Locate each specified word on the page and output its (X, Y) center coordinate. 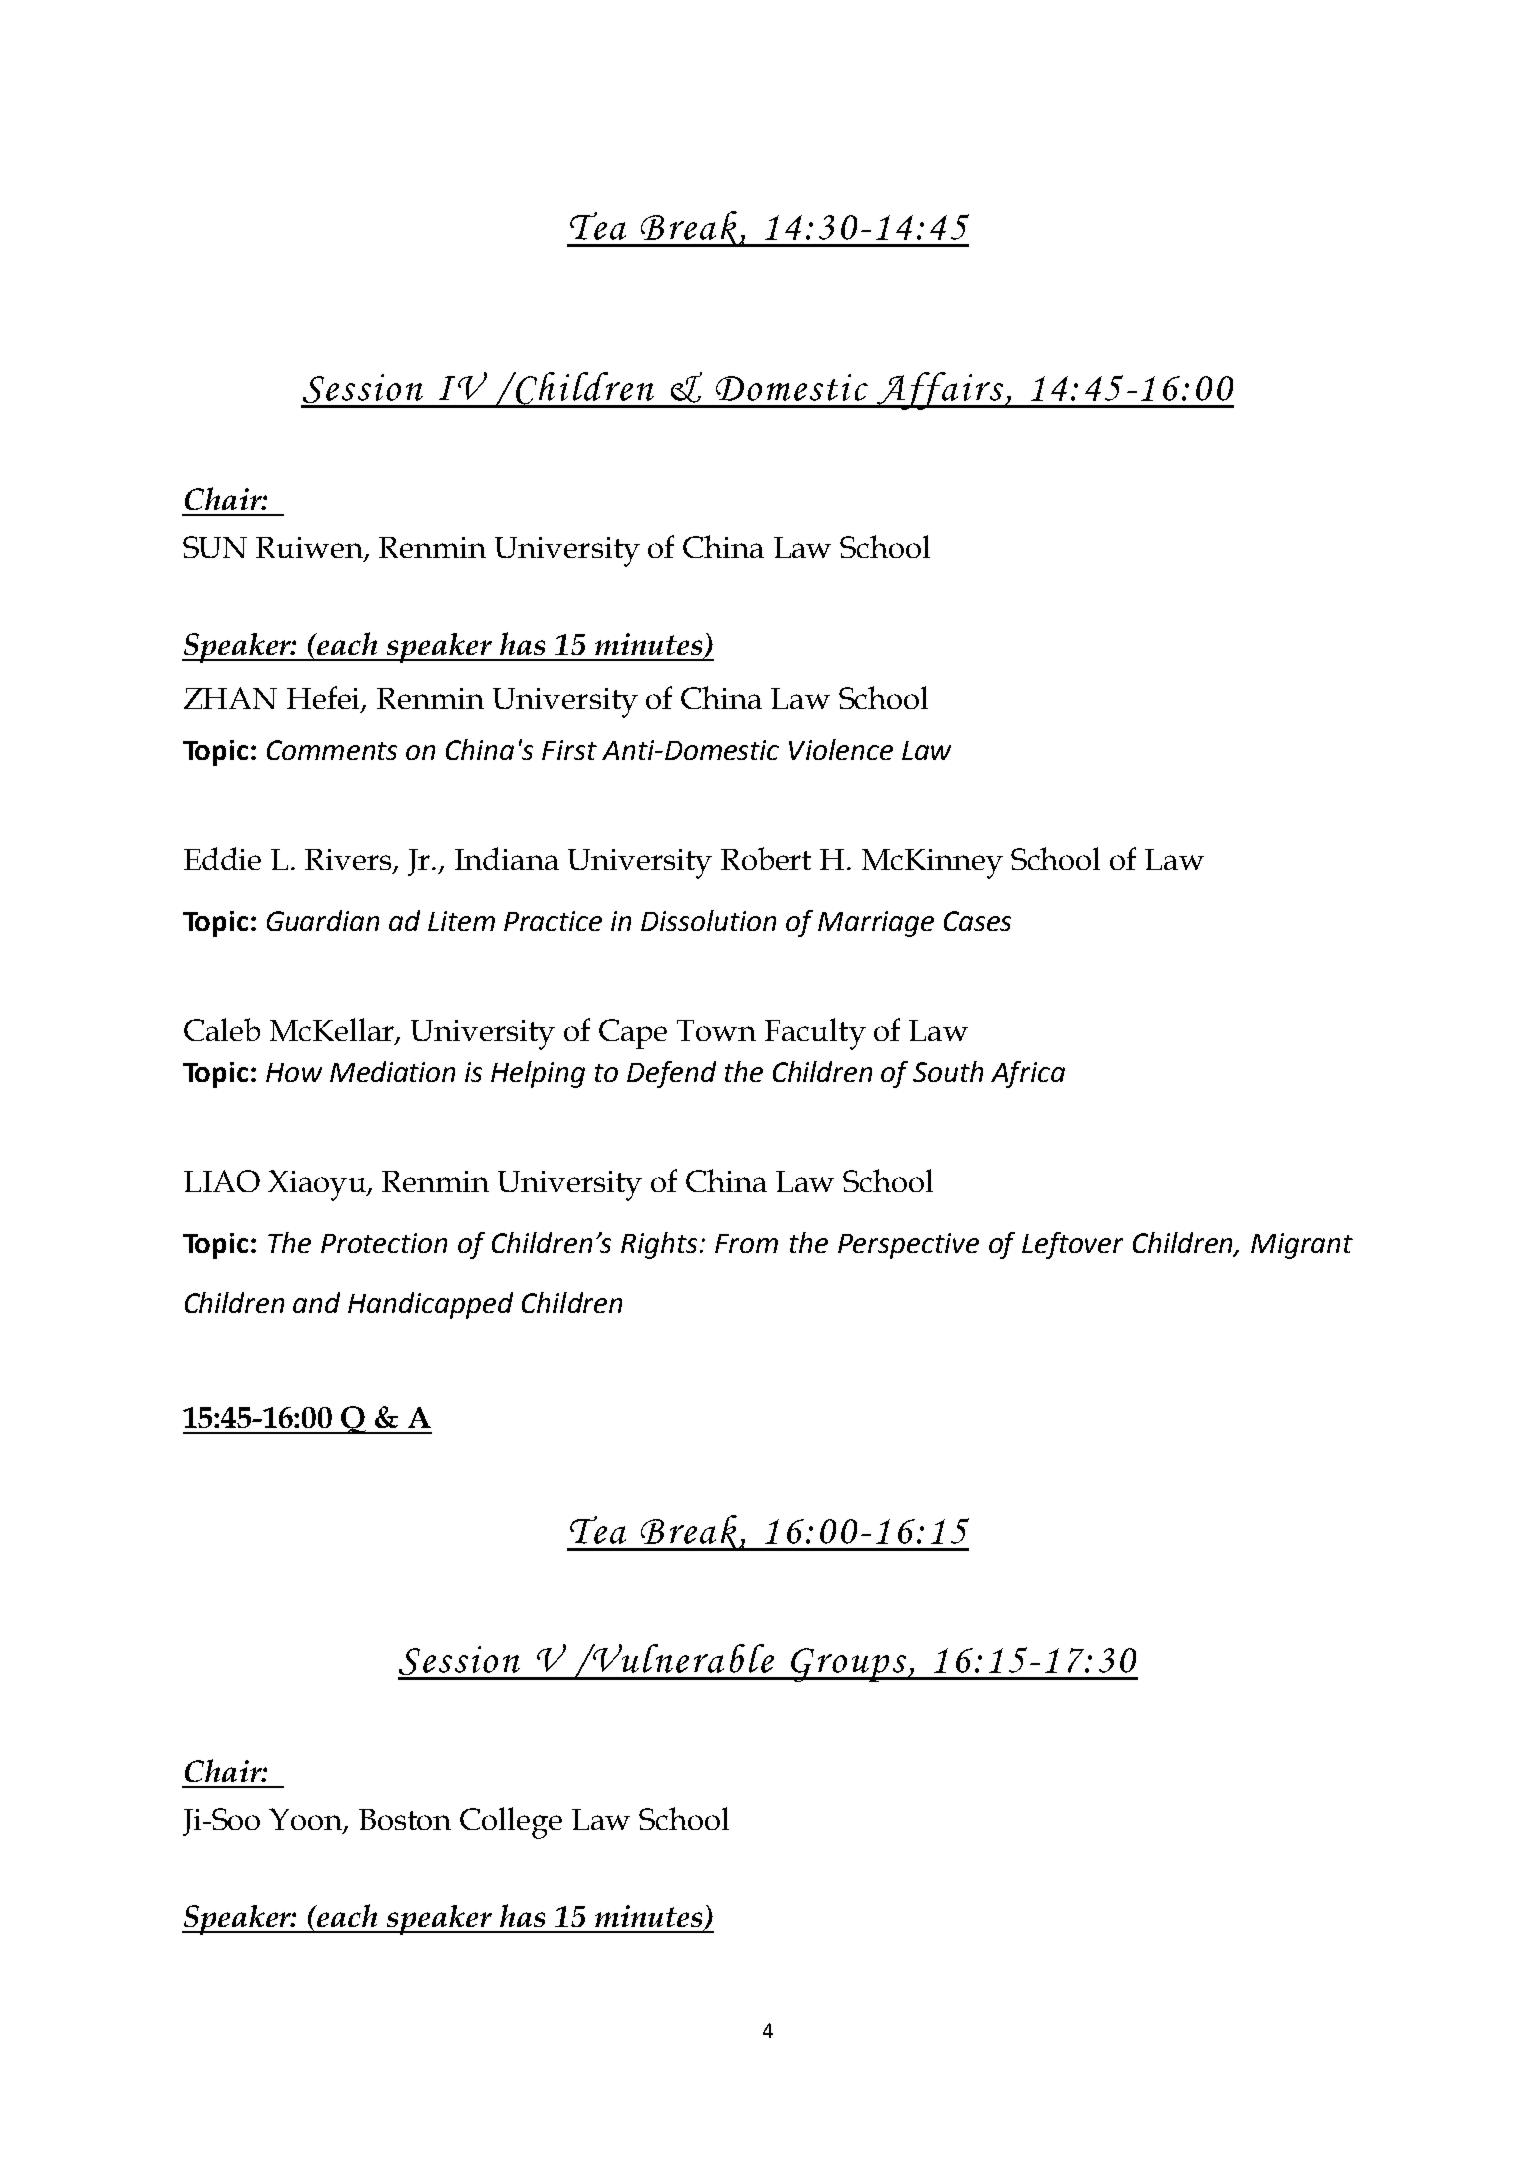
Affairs (940, 391)
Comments (332, 750)
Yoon (307, 1820)
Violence (841, 749)
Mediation (392, 1071)
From (746, 1243)
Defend (671, 1074)
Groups (849, 1665)
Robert (766, 858)
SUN (215, 547)
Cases (977, 921)
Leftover (1072, 1245)
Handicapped (430, 1305)
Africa (1028, 1074)
